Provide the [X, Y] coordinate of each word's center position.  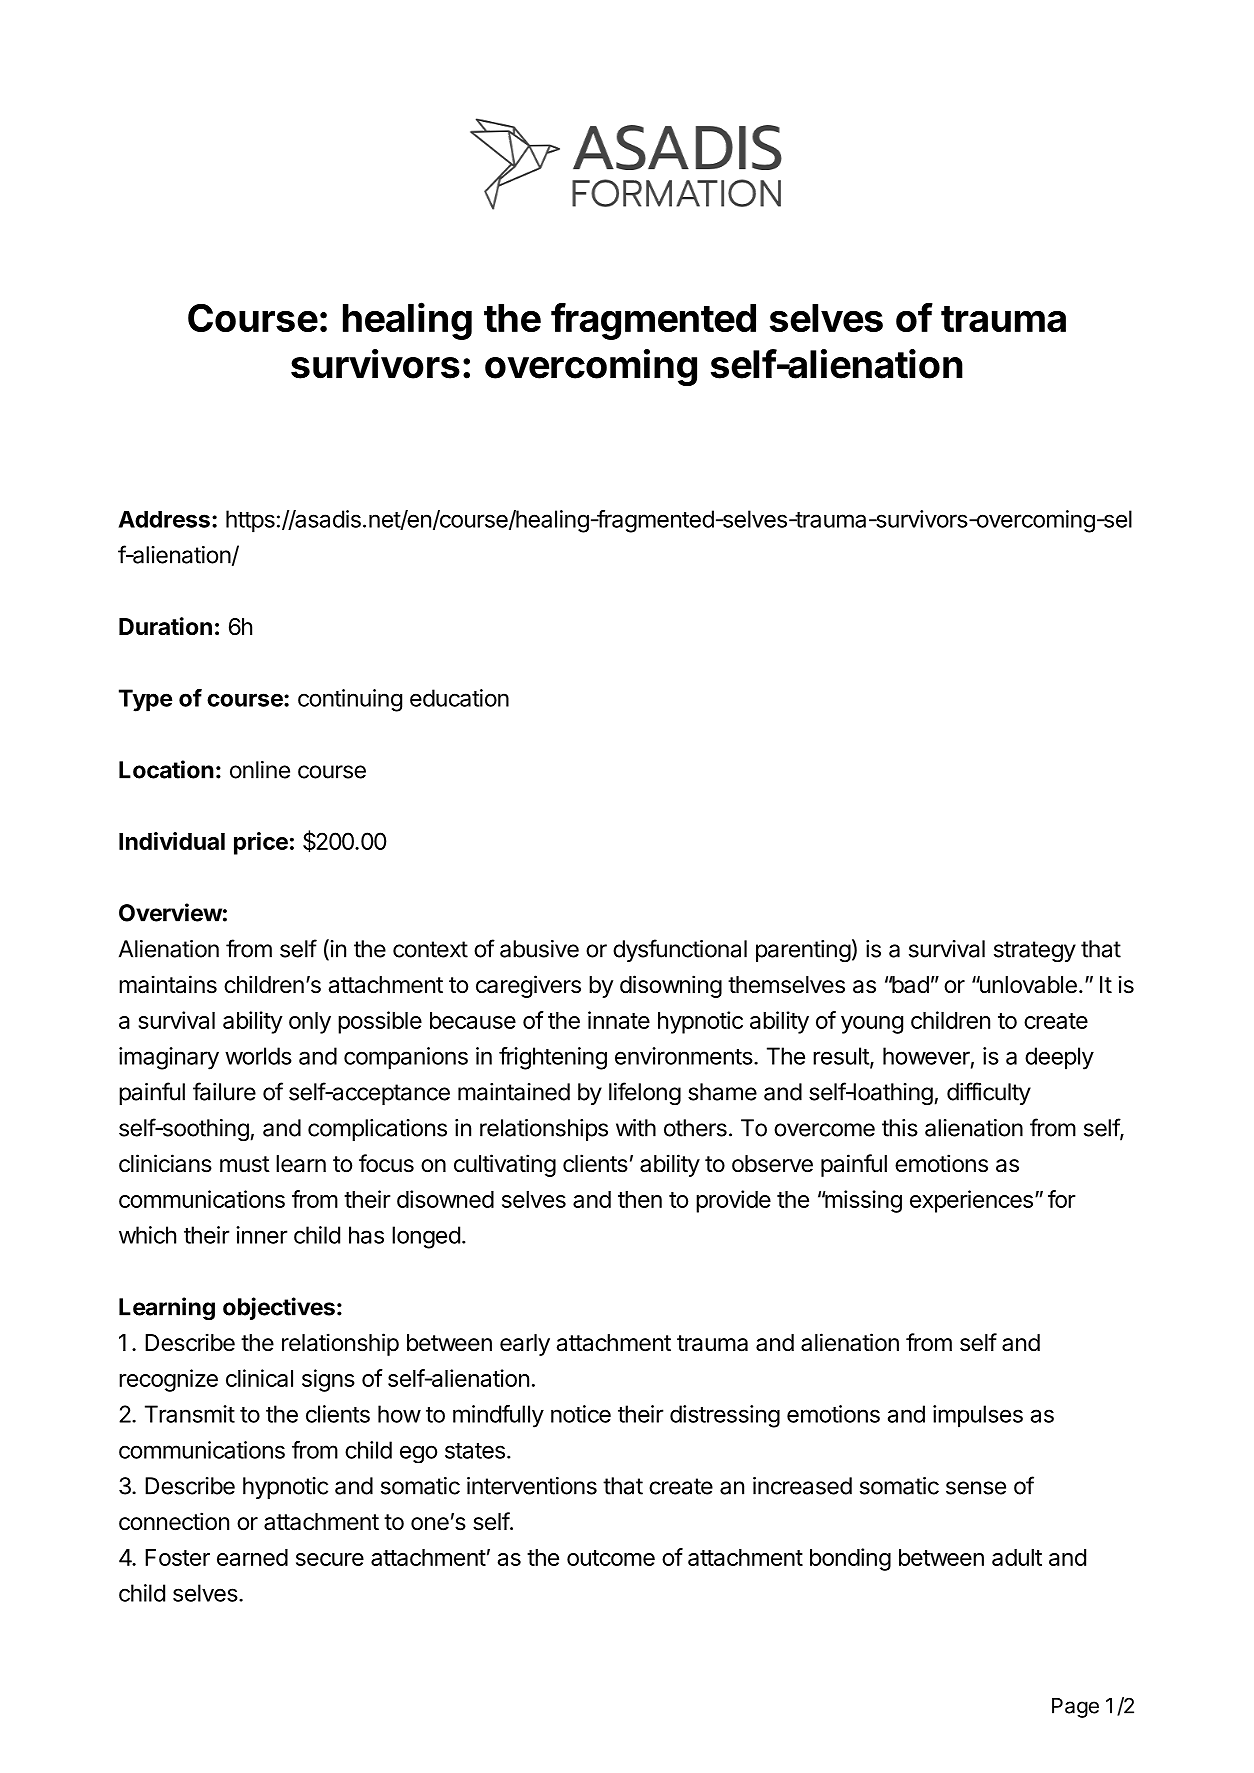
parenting [803, 951]
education [459, 698]
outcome [611, 1558]
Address [164, 519]
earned [252, 1557]
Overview [170, 912]
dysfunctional [680, 950]
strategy [1035, 951]
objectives [279, 1308]
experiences [971, 1201]
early [525, 1345]
